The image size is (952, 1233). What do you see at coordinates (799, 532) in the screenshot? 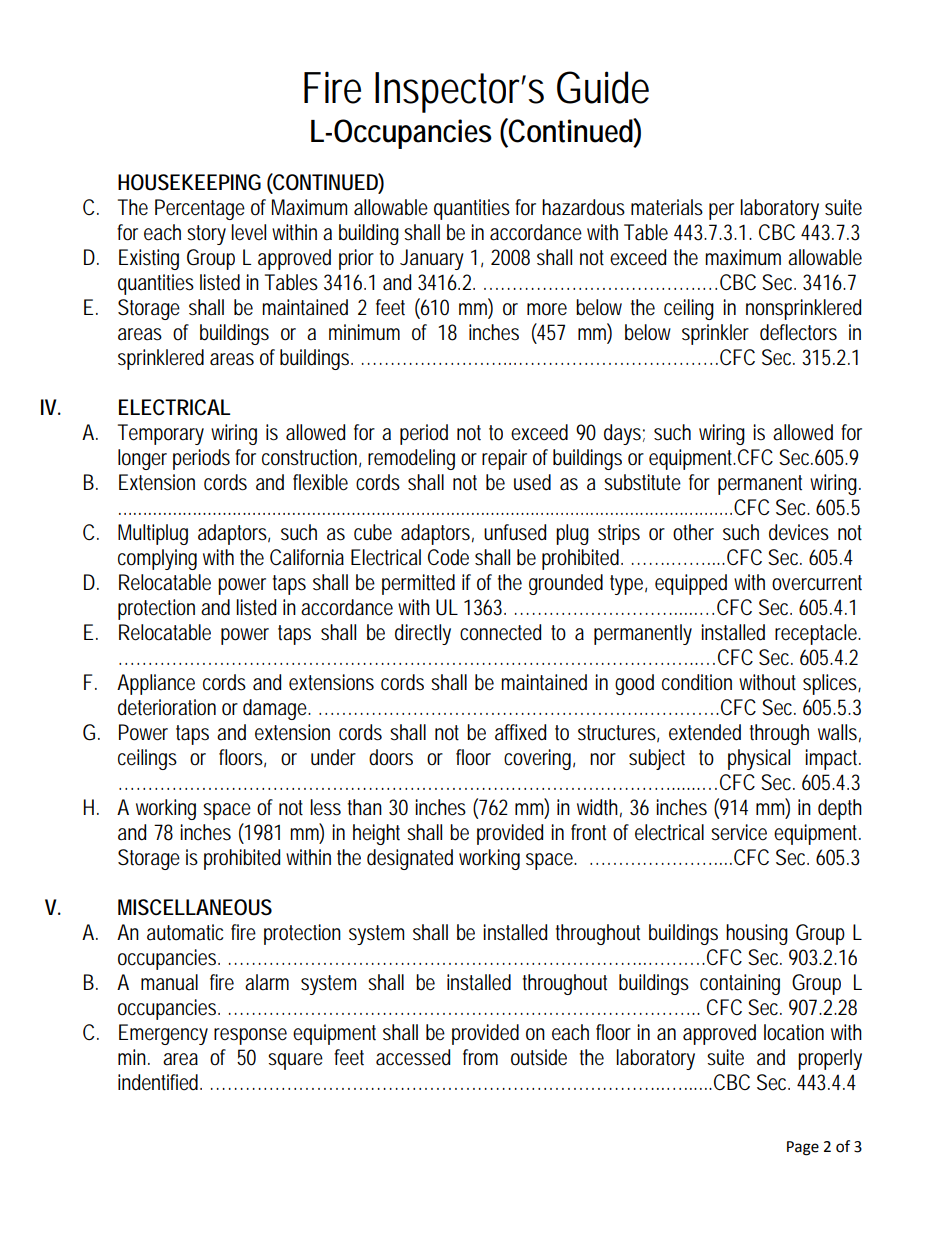
I see `devices` at bounding box center [799, 532].
